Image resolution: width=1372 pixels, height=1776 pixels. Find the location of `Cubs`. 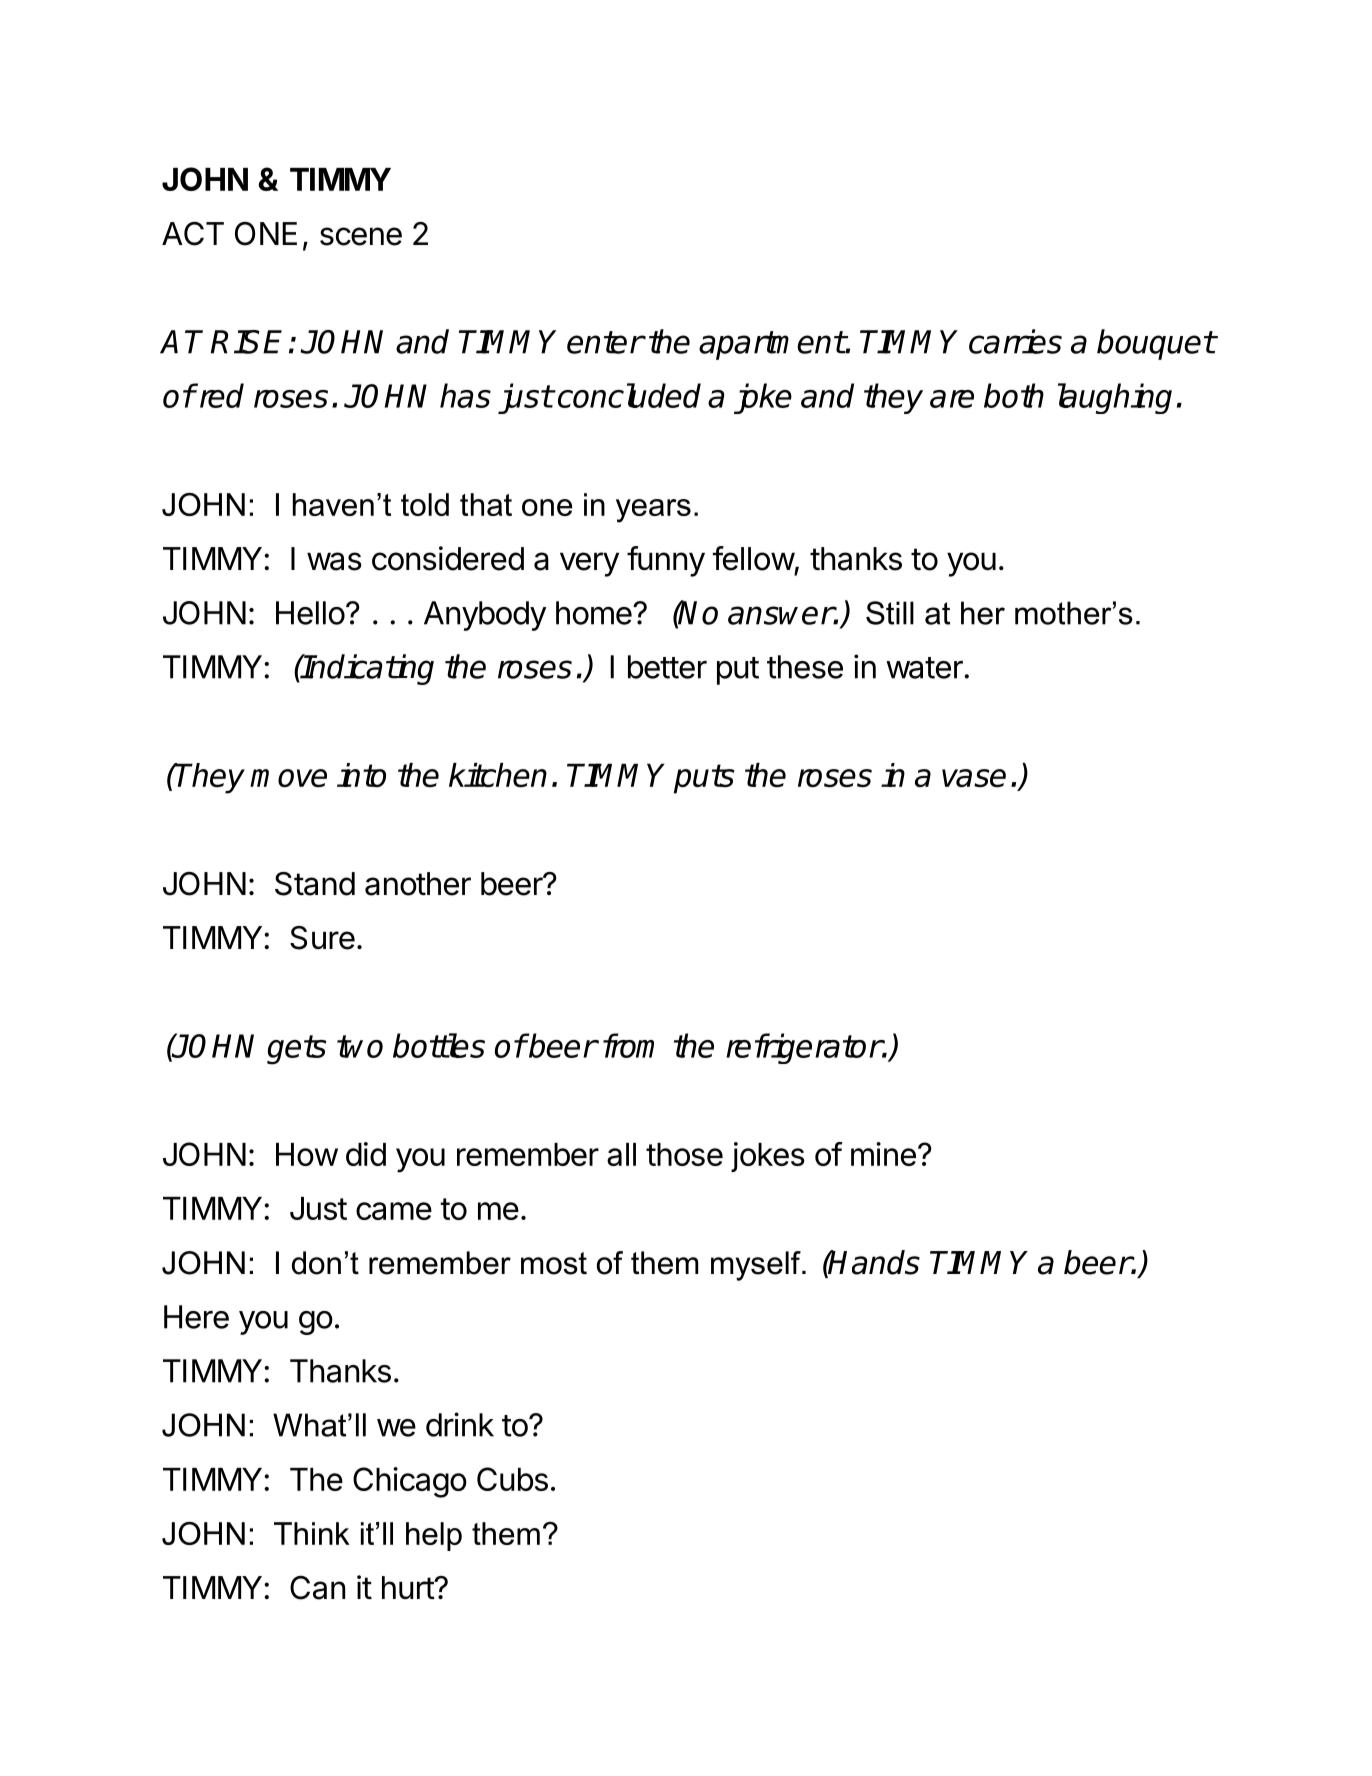

Cubs is located at coordinates (512, 1479).
